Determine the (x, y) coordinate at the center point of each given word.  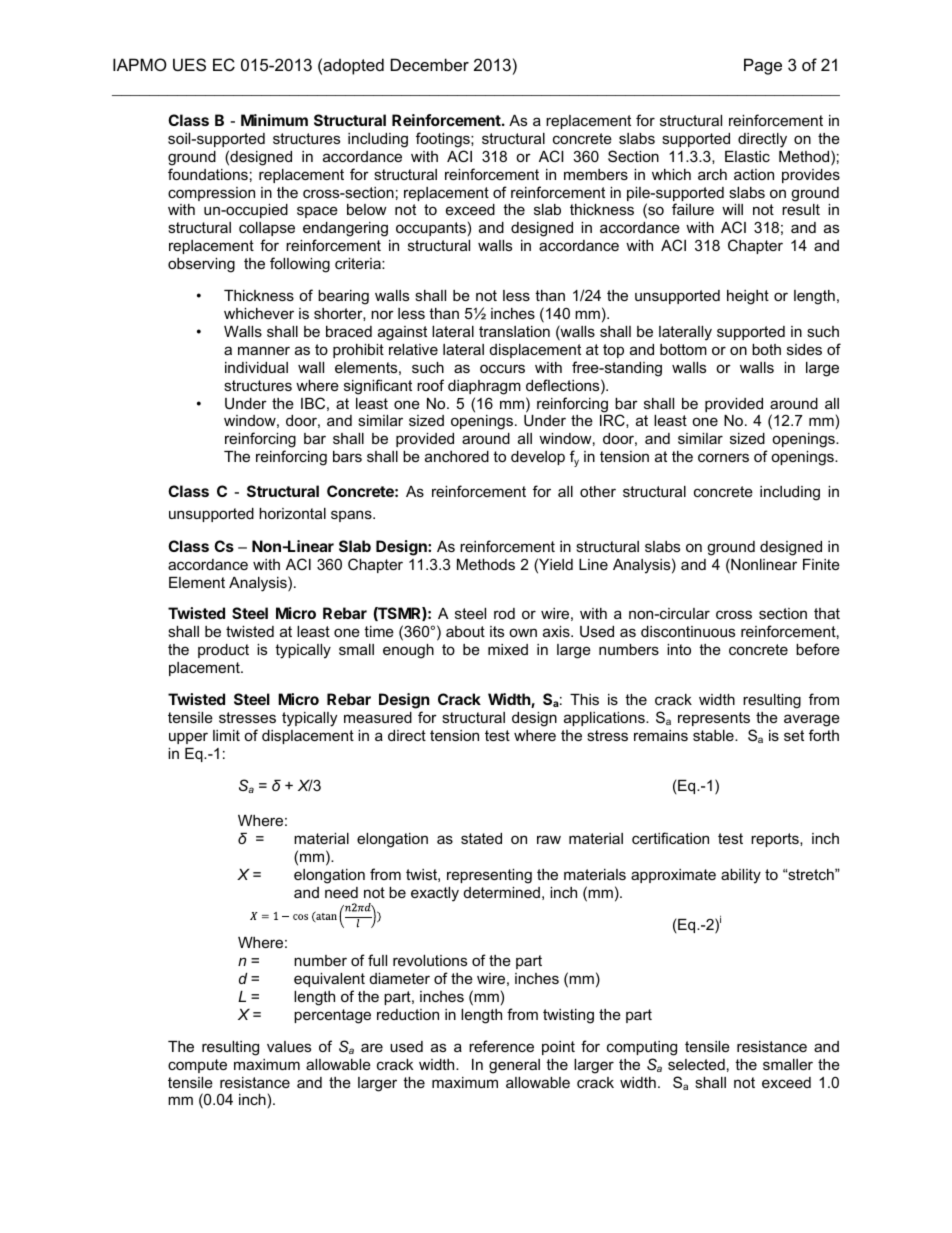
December (430, 64)
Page (763, 66)
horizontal (292, 513)
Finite (821, 564)
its (497, 631)
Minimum (274, 120)
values (289, 1046)
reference (501, 1046)
